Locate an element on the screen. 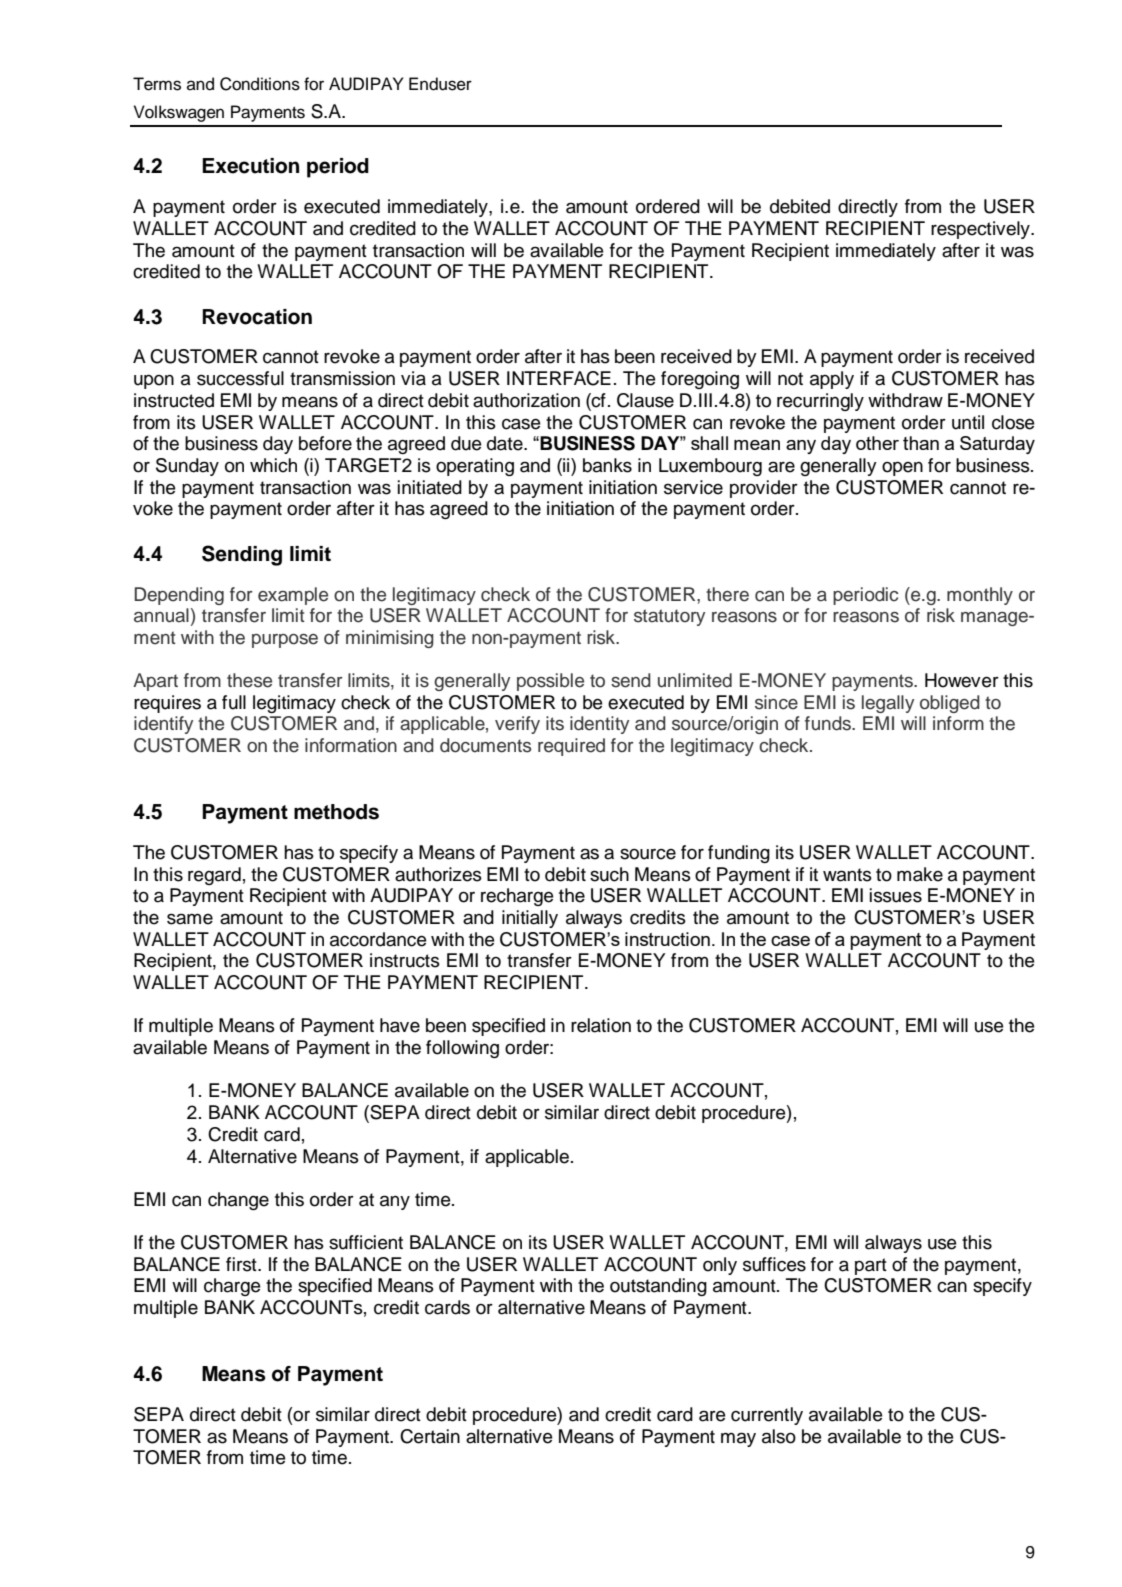 Image resolution: width=1122 pixels, height=1587 pixels. relation is located at coordinates (601, 1025).
